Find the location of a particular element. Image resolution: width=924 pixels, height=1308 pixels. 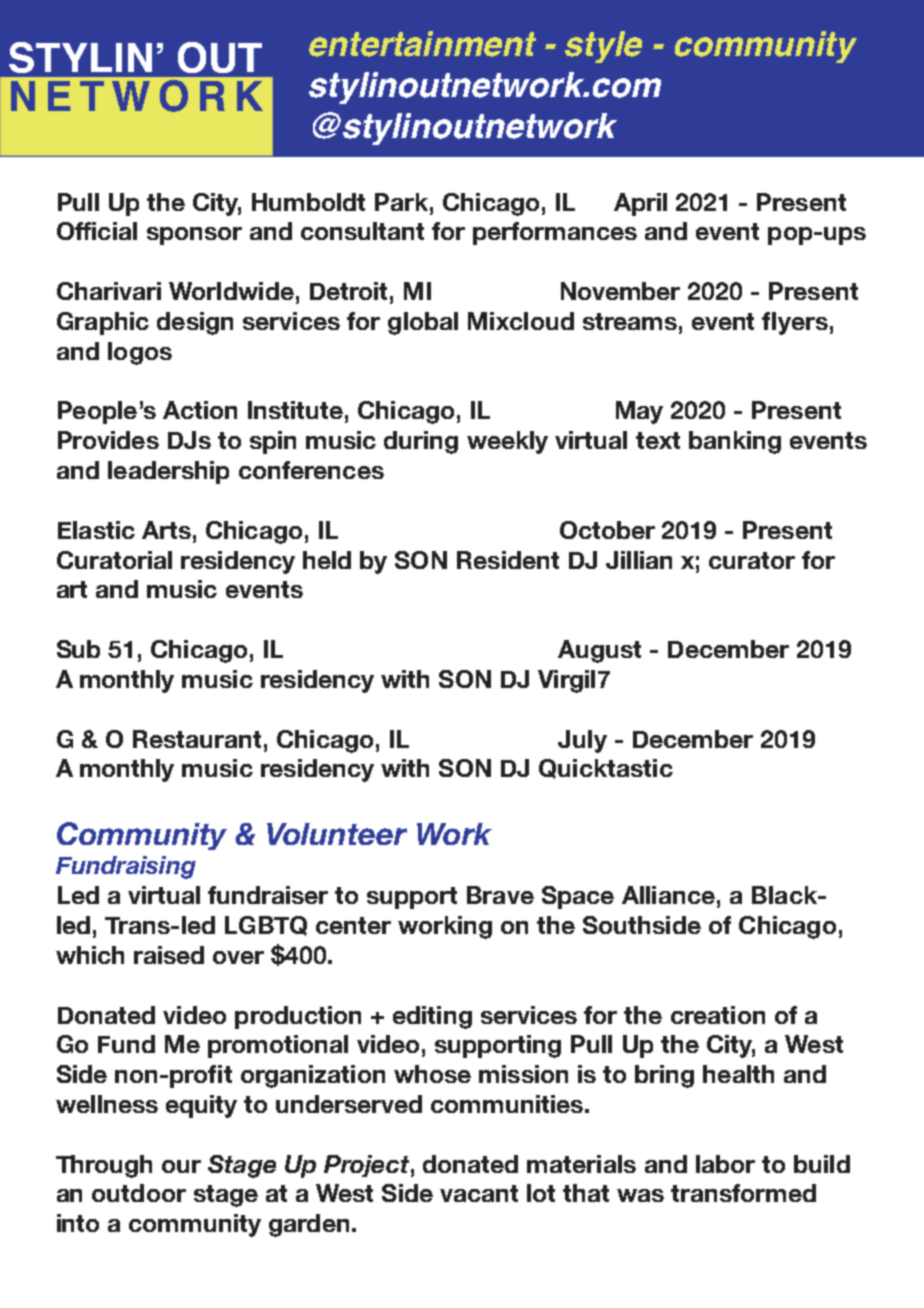

entertainment is located at coordinates (422, 44).
